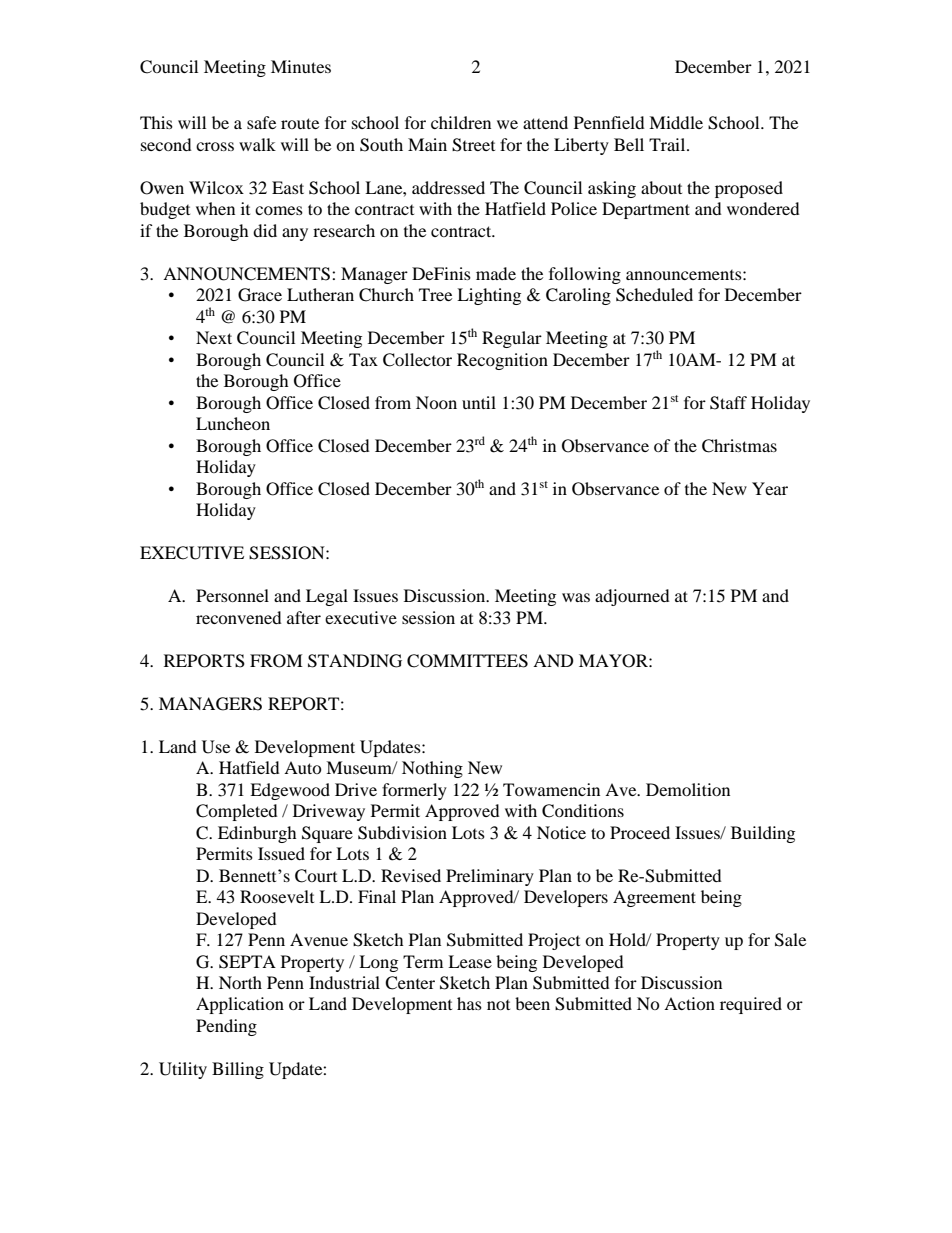 The width and height of the screenshot is (952, 1233). I want to click on Demolition, so click(688, 789).
